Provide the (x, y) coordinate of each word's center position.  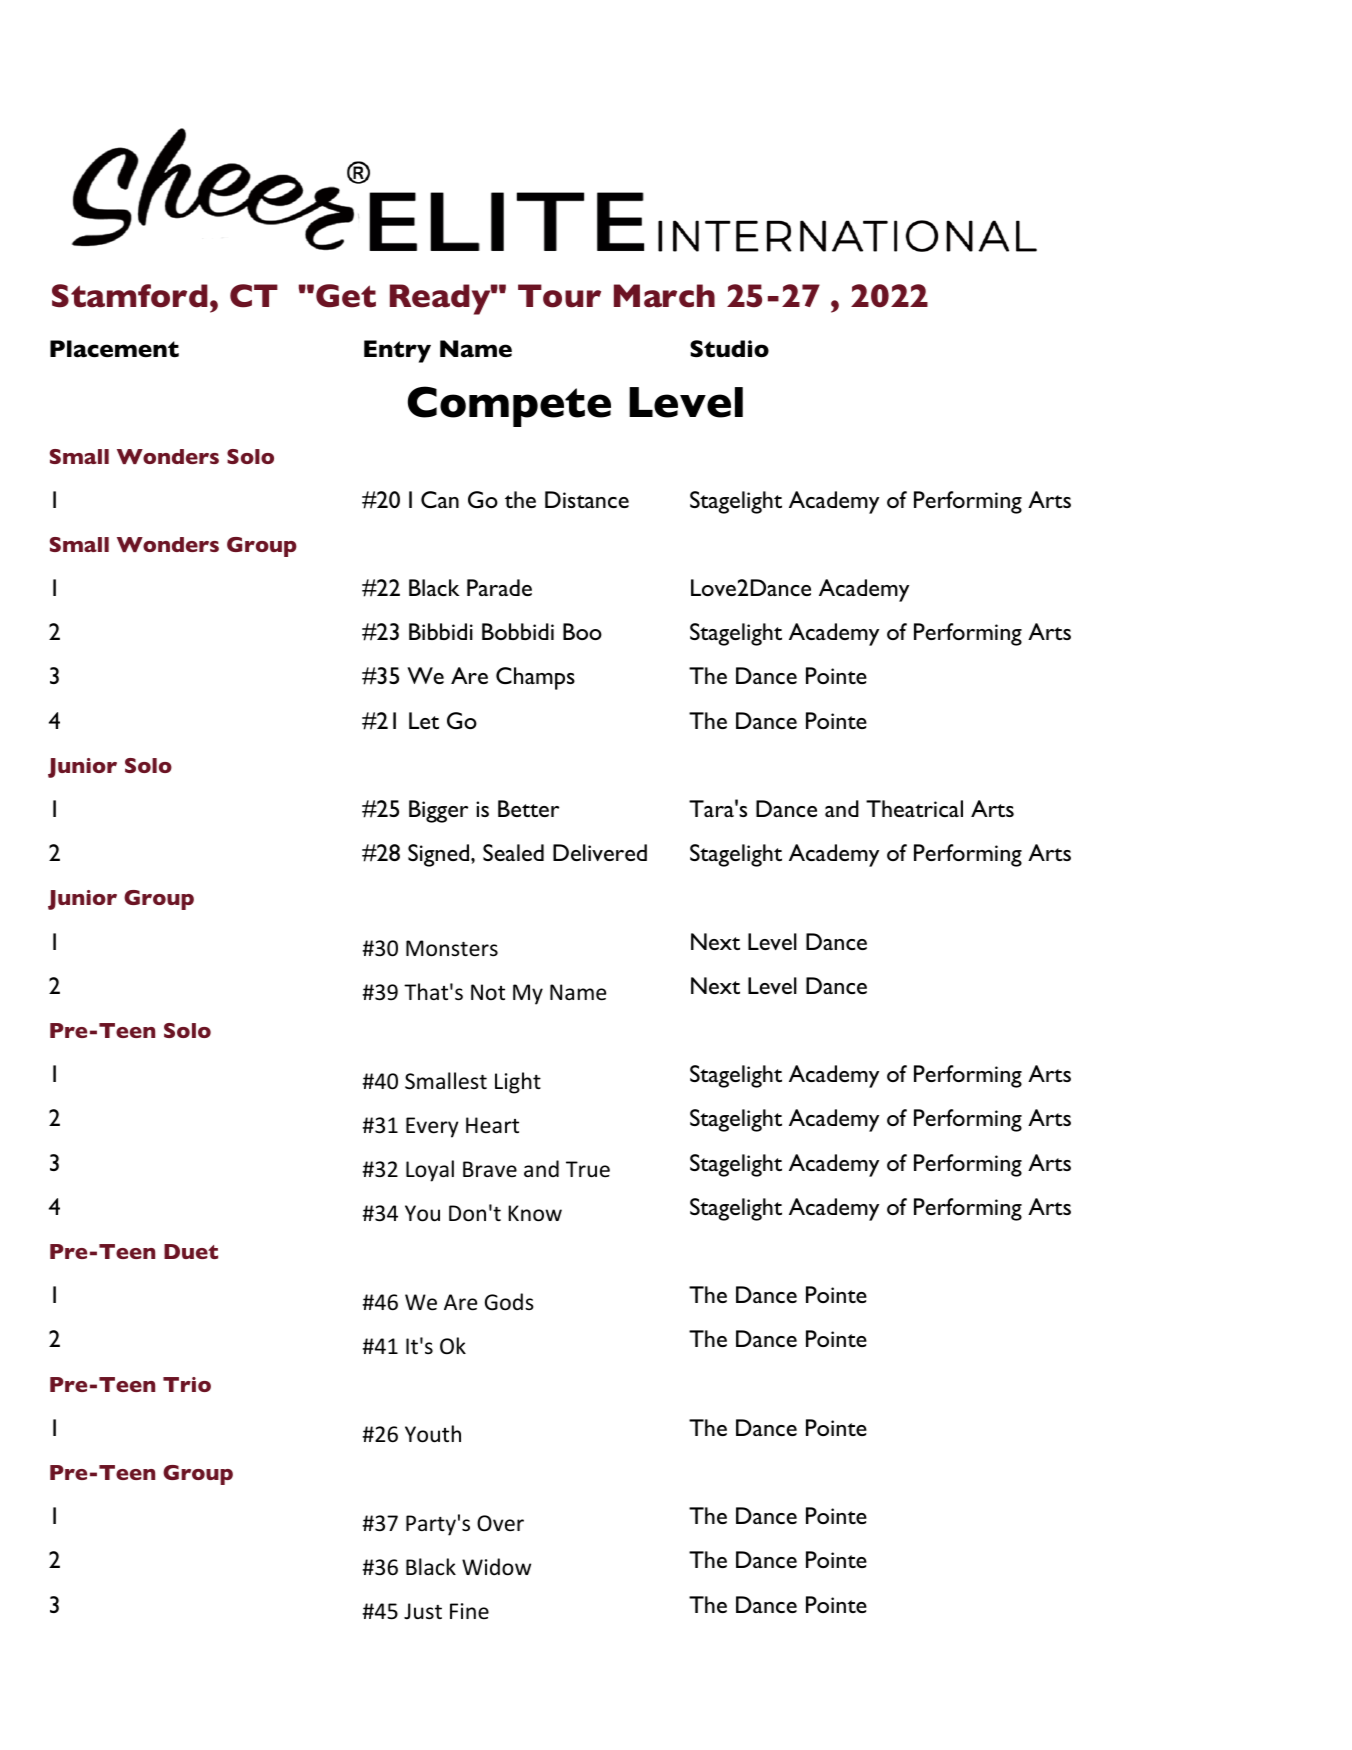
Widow (496, 1567)
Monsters (452, 948)
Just (423, 1611)
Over (500, 1523)
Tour (559, 296)
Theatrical (914, 808)
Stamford (130, 296)
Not (488, 992)
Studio (729, 349)
